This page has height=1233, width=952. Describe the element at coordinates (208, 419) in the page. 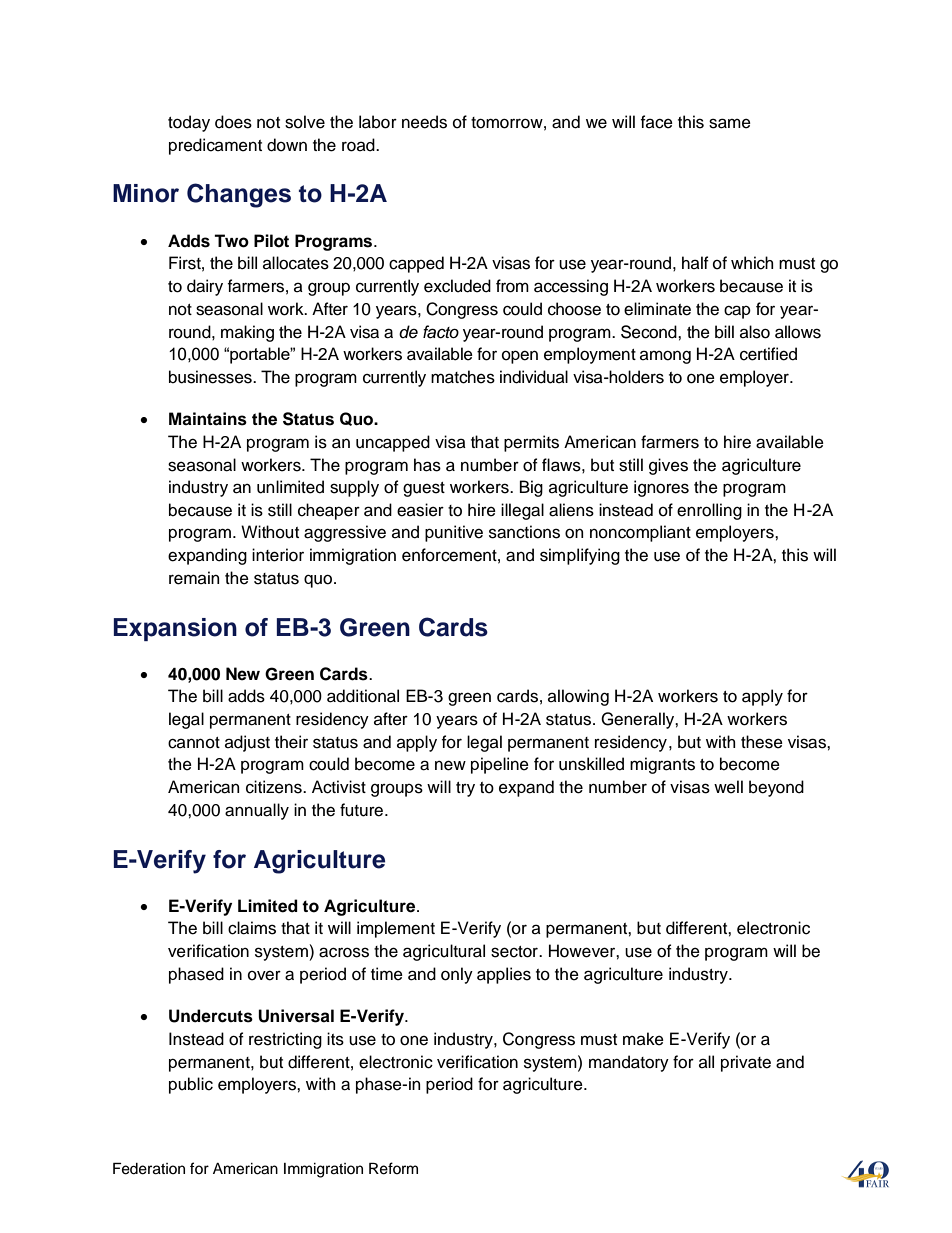

I see `Maintains` at that location.
